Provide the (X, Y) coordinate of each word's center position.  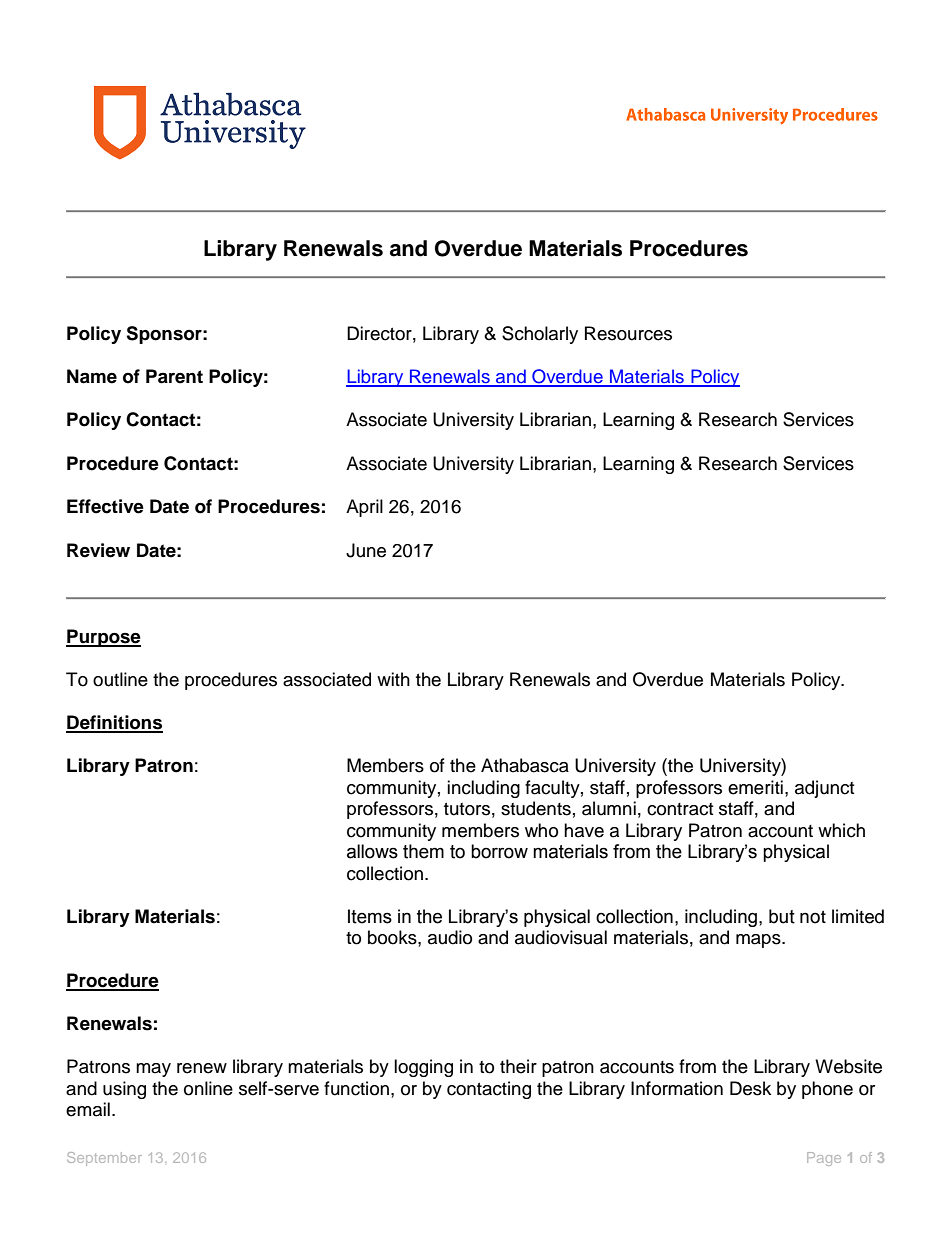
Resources (628, 333)
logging (423, 1068)
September (104, 1159)
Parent (174, 376)
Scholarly (540, 335)
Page (824, 1159)
